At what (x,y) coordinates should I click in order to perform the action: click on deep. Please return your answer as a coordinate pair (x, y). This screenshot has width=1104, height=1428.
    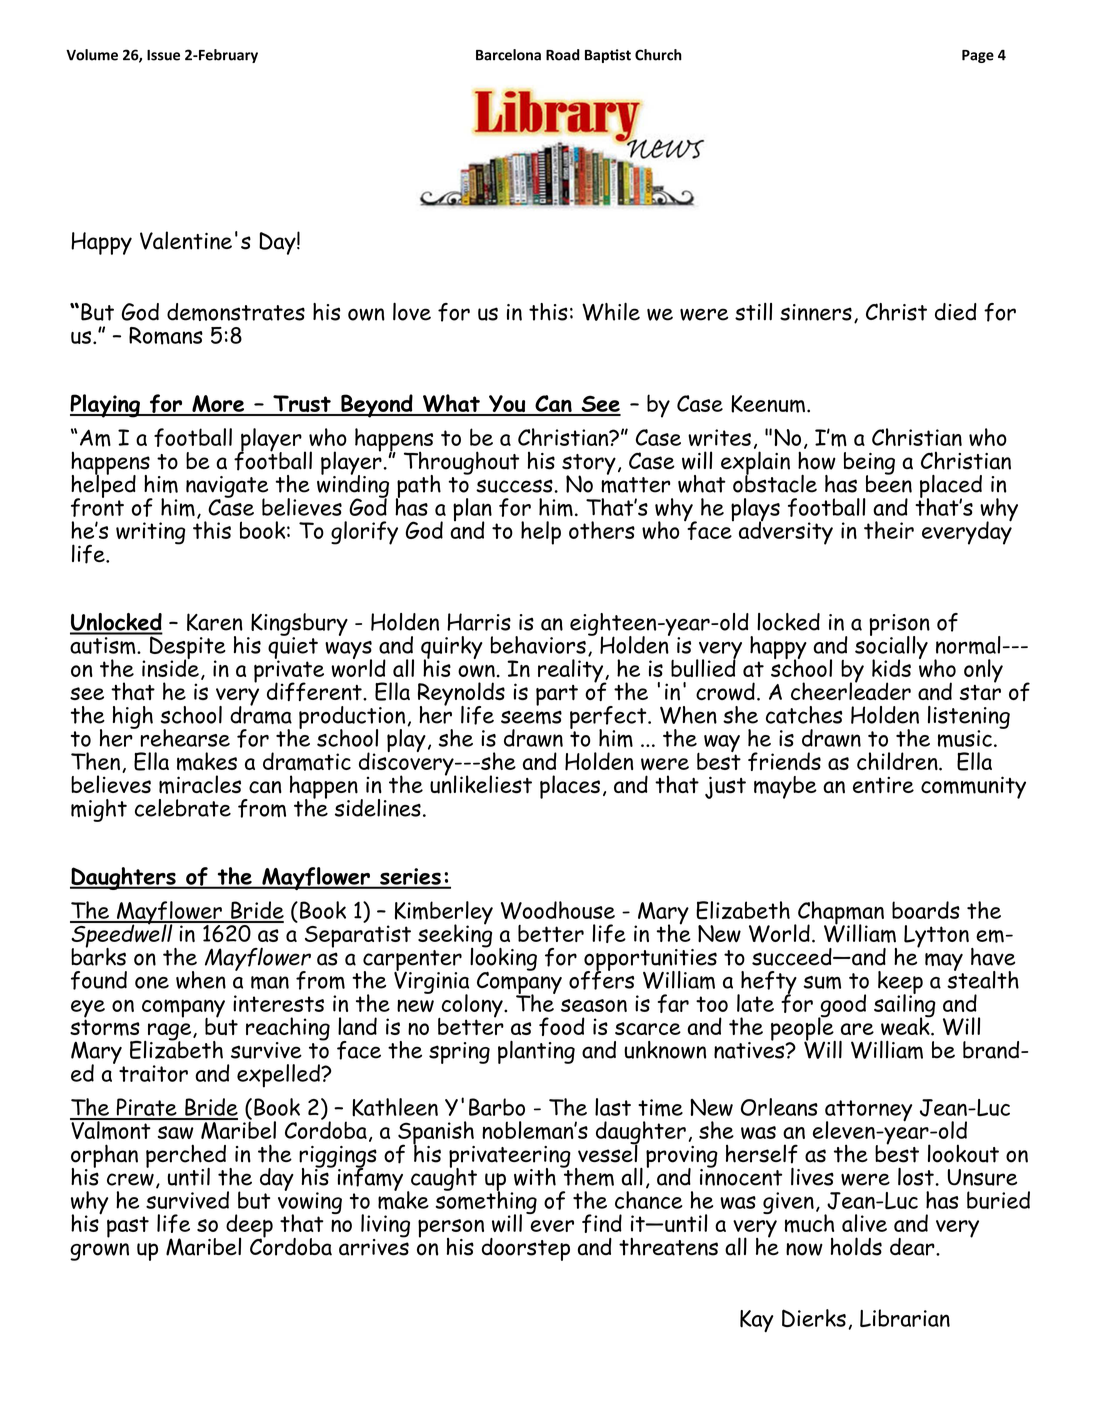
    Looking at the image, I should click on (249, 1227).
